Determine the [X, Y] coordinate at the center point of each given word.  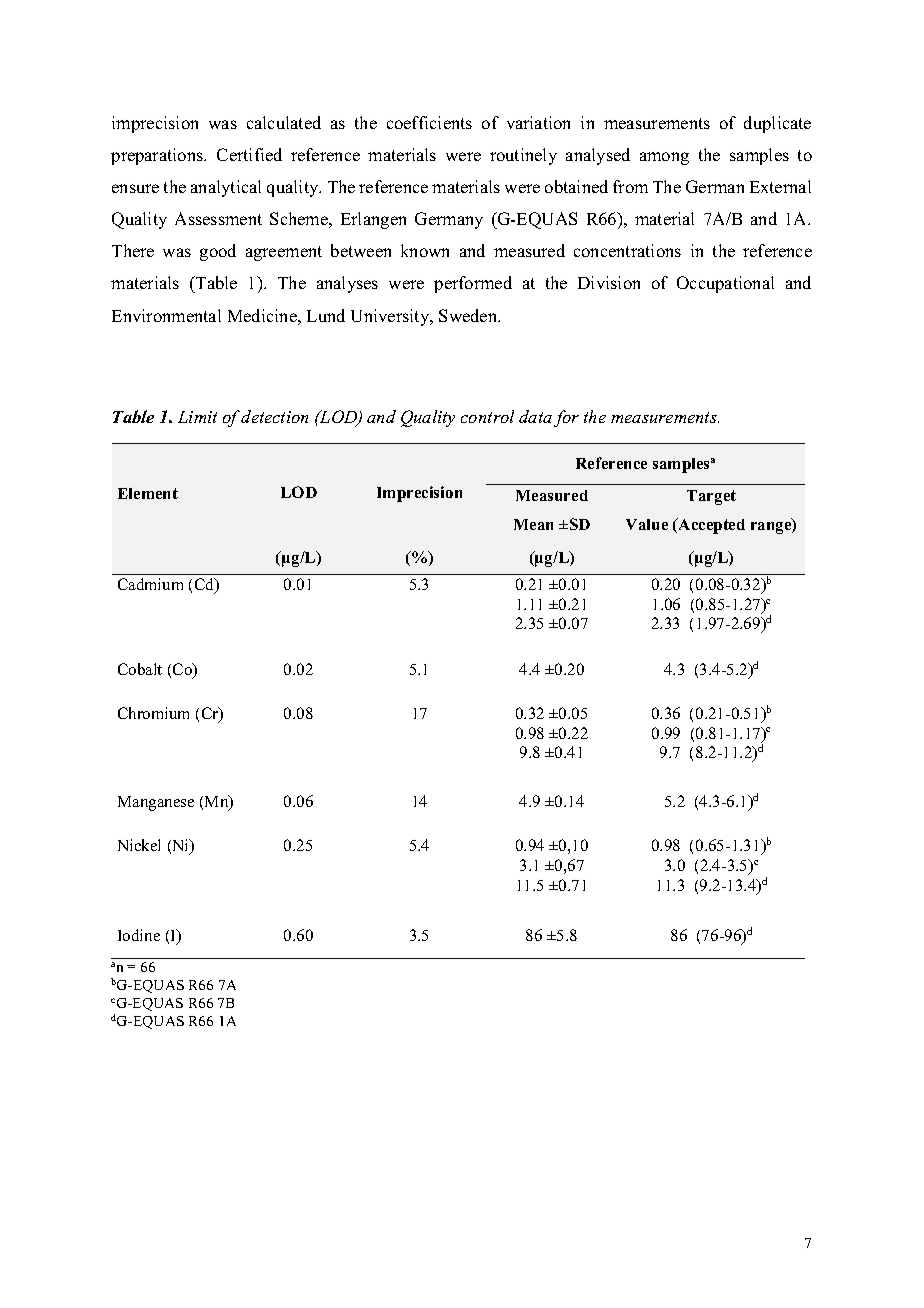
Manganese [156, 803]
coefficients [429, 122]
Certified [249, 154]
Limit [197, 417]
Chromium [153, 713]
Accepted [710, 526]
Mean [533, 524]
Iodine [139, 935]
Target [711, 497]
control [487, 416]
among [664, 158]
